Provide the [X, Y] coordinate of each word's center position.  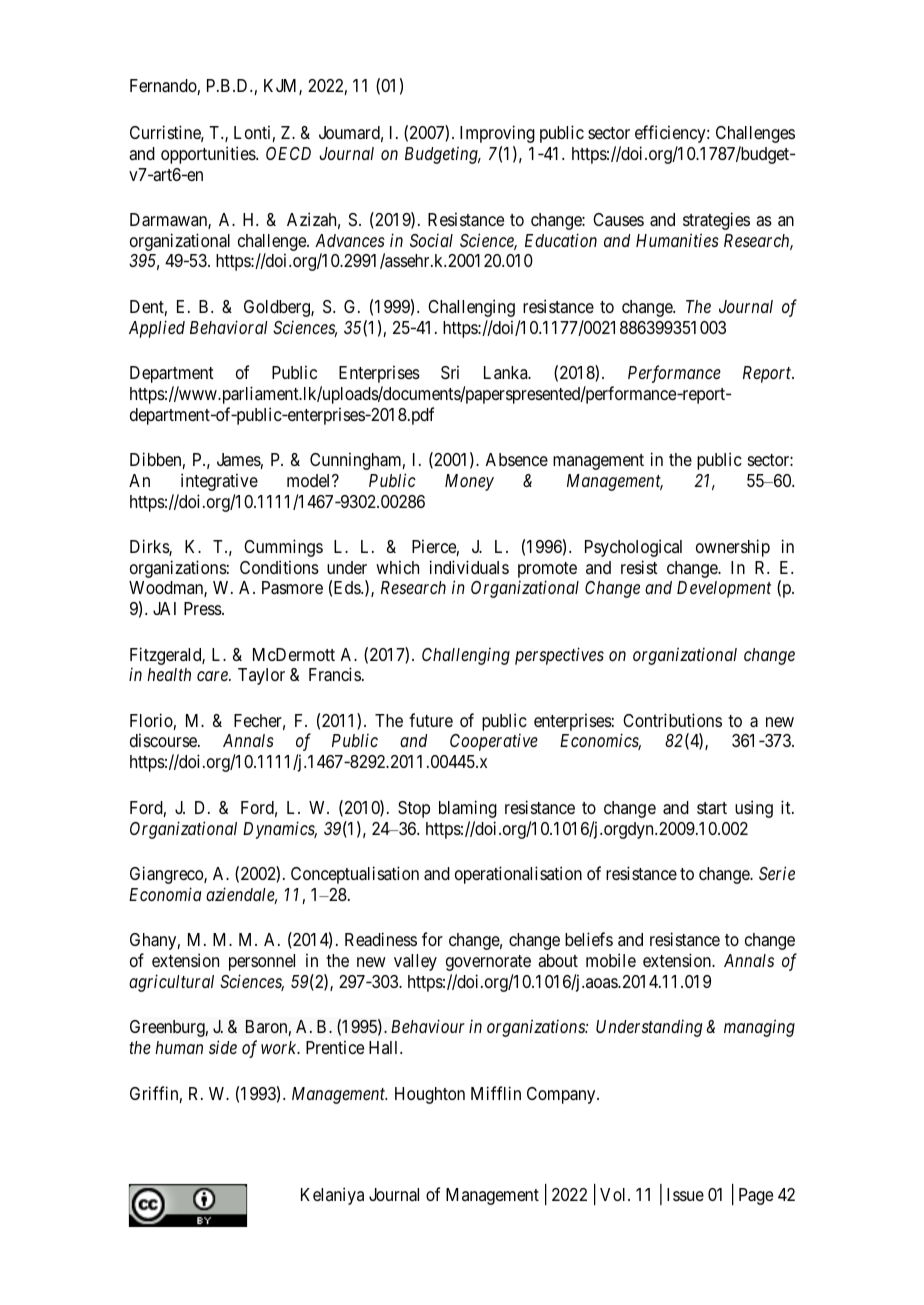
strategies [716, 221]
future [431, 720]
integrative [219, 482]
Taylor [261, 676]
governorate [488, 963]
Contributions [672, 720]
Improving [497, 134]
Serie [777, 873]
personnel [262, 962]
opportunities [209, 155]
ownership [733, 548]
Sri [450, 372]
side [223, 1047]
